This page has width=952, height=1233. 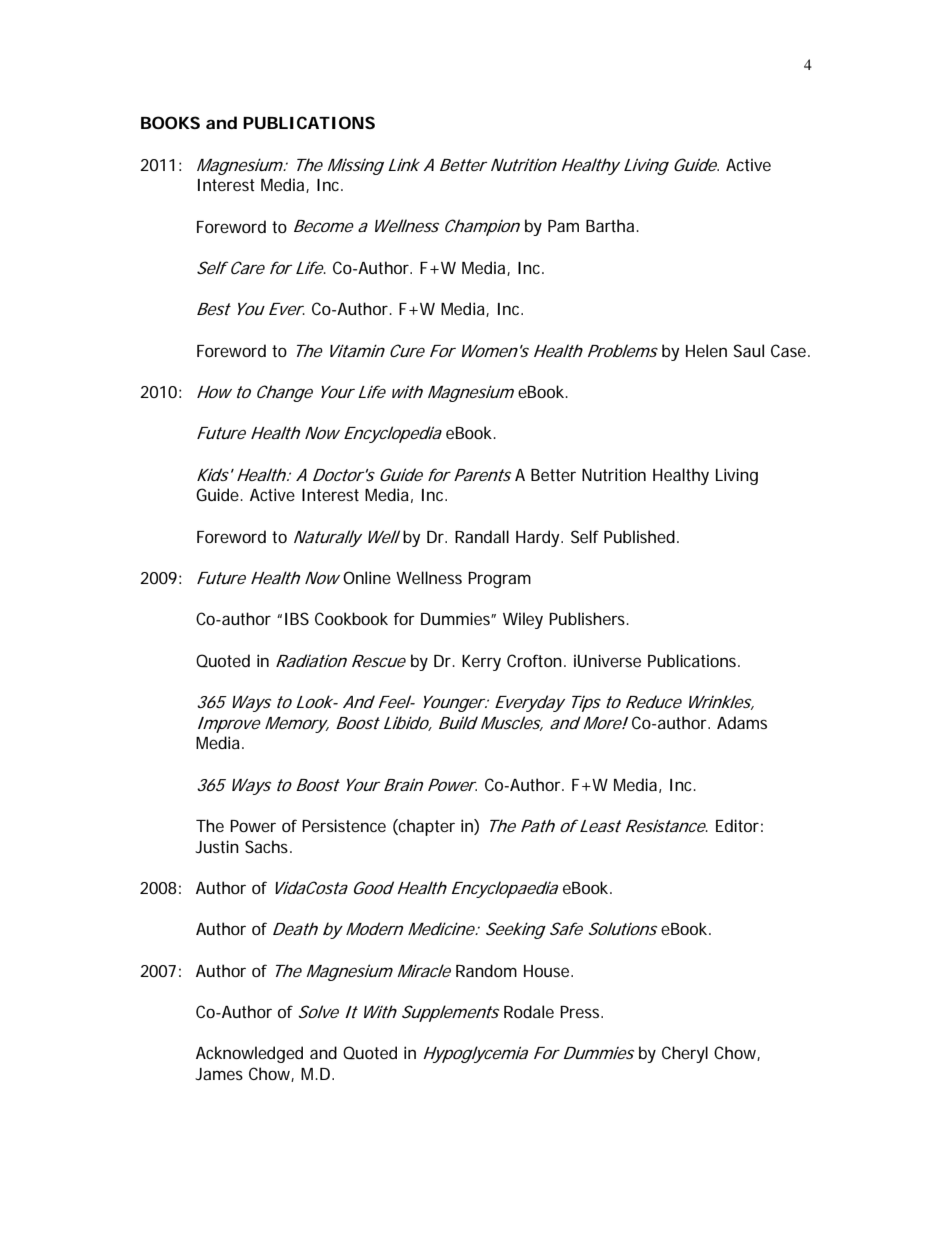 What do you see at coordinates (249, 1054) in the page?
I see `Acknowledged` at bounding box center [249, 1054].
